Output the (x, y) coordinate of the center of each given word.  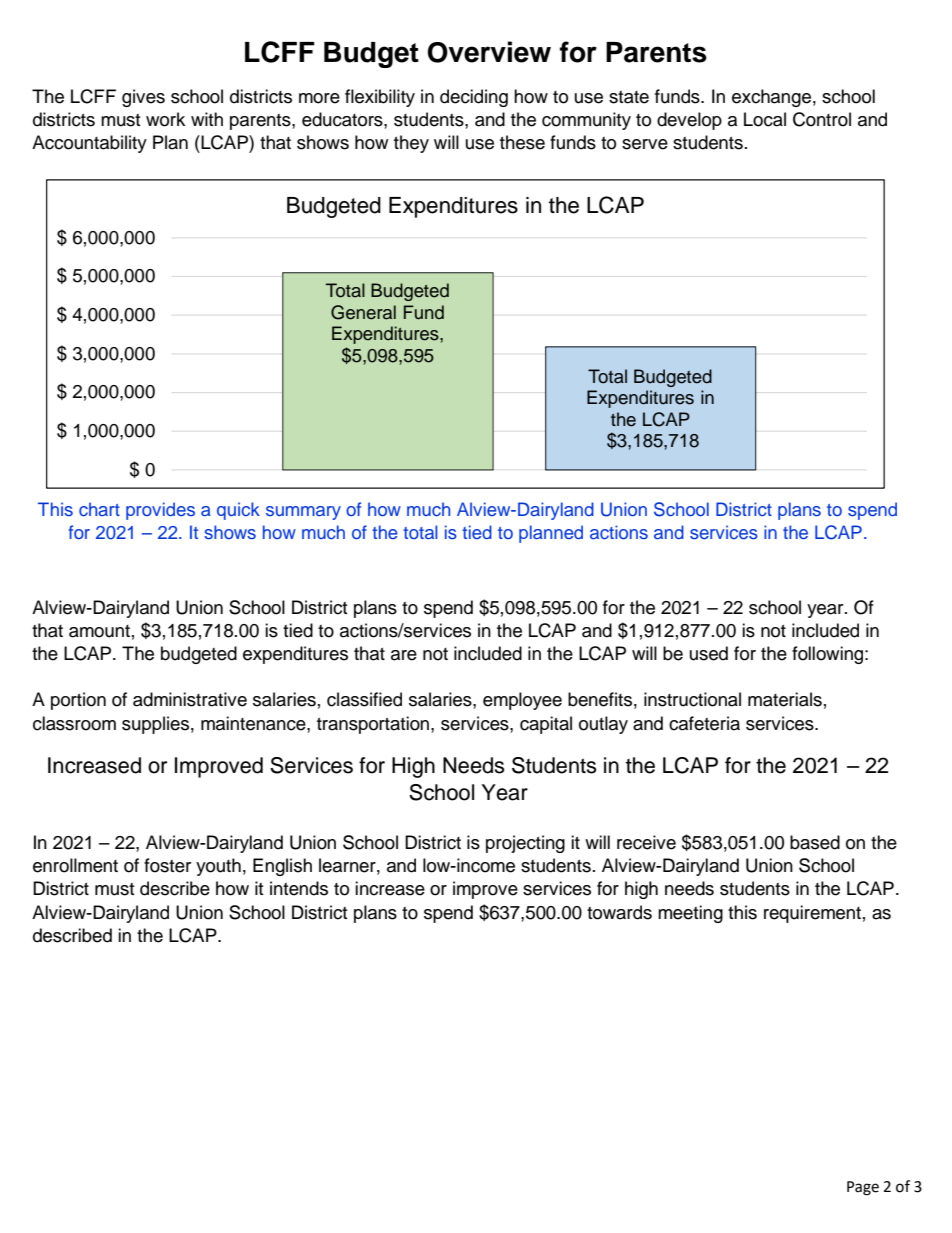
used (709, 653)
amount (99, 631)
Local (765, 119)
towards (619, 912)
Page (863, 1188)
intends (299, 888)
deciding (474, 98)
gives (143, 98)
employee (522, 701)
